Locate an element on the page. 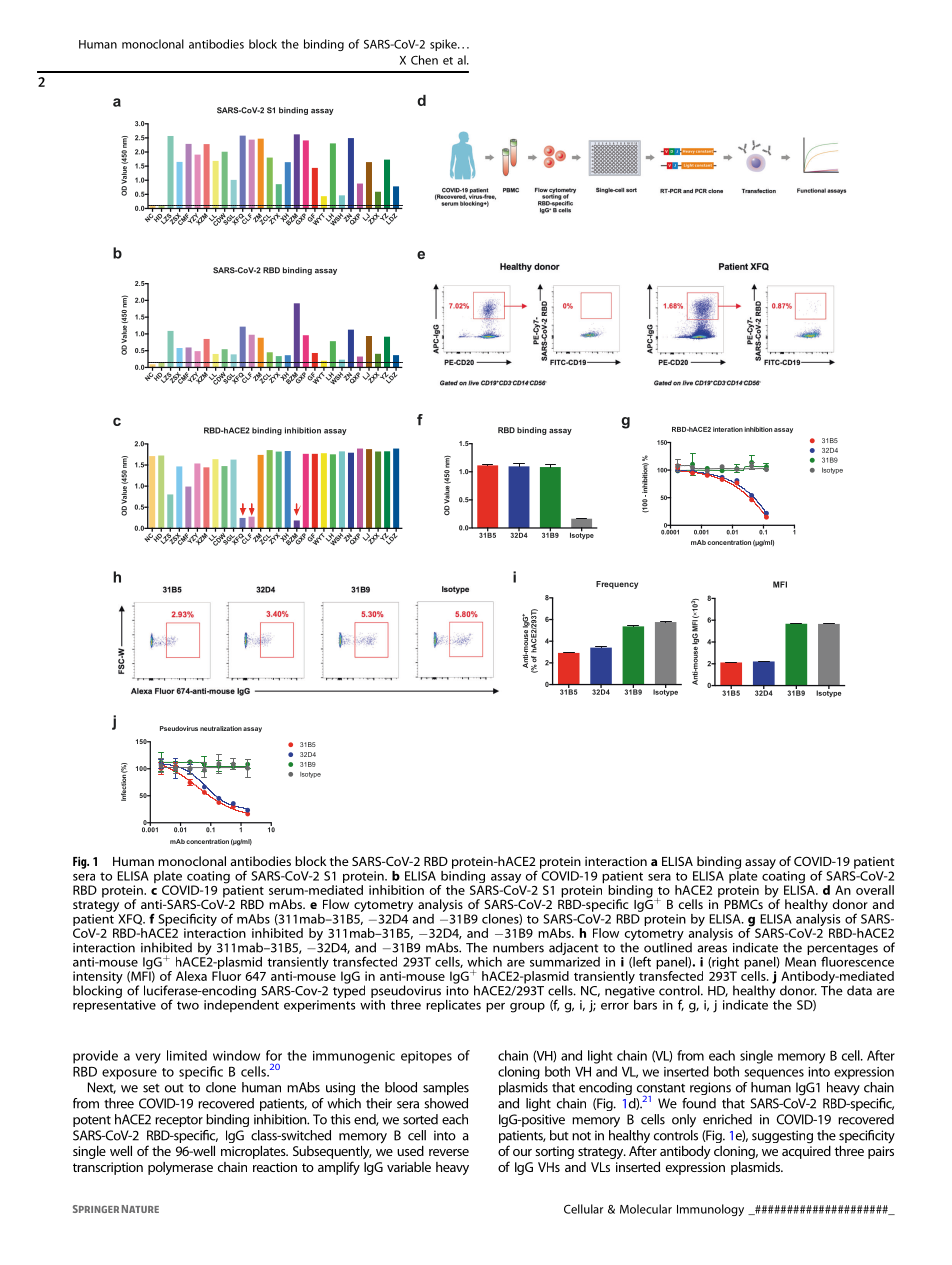 This page has height=1265, width=952. intensity is located at coordinates (98, 978).
